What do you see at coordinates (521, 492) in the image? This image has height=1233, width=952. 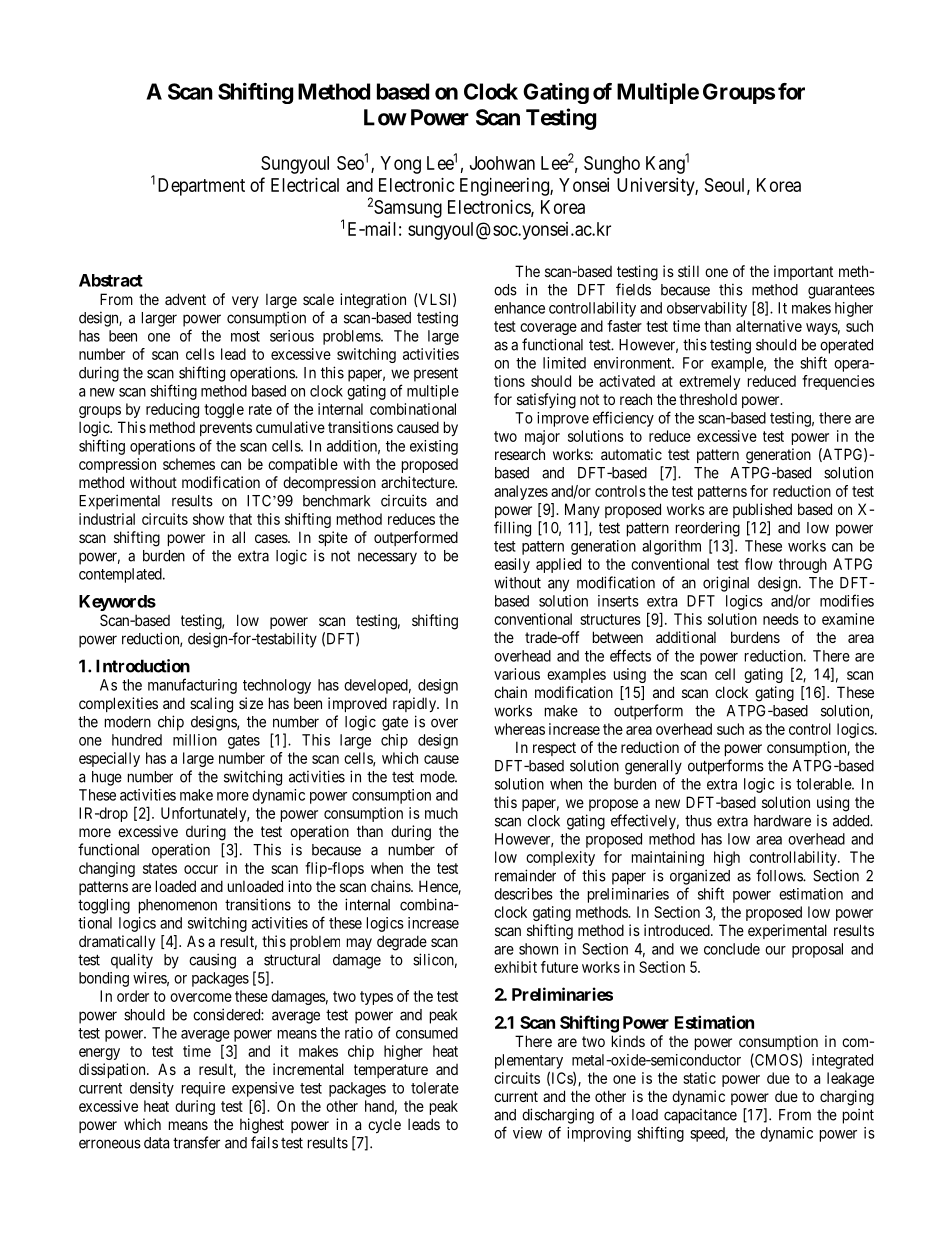 I see `analyzes` at bounding box center [521, 492].
